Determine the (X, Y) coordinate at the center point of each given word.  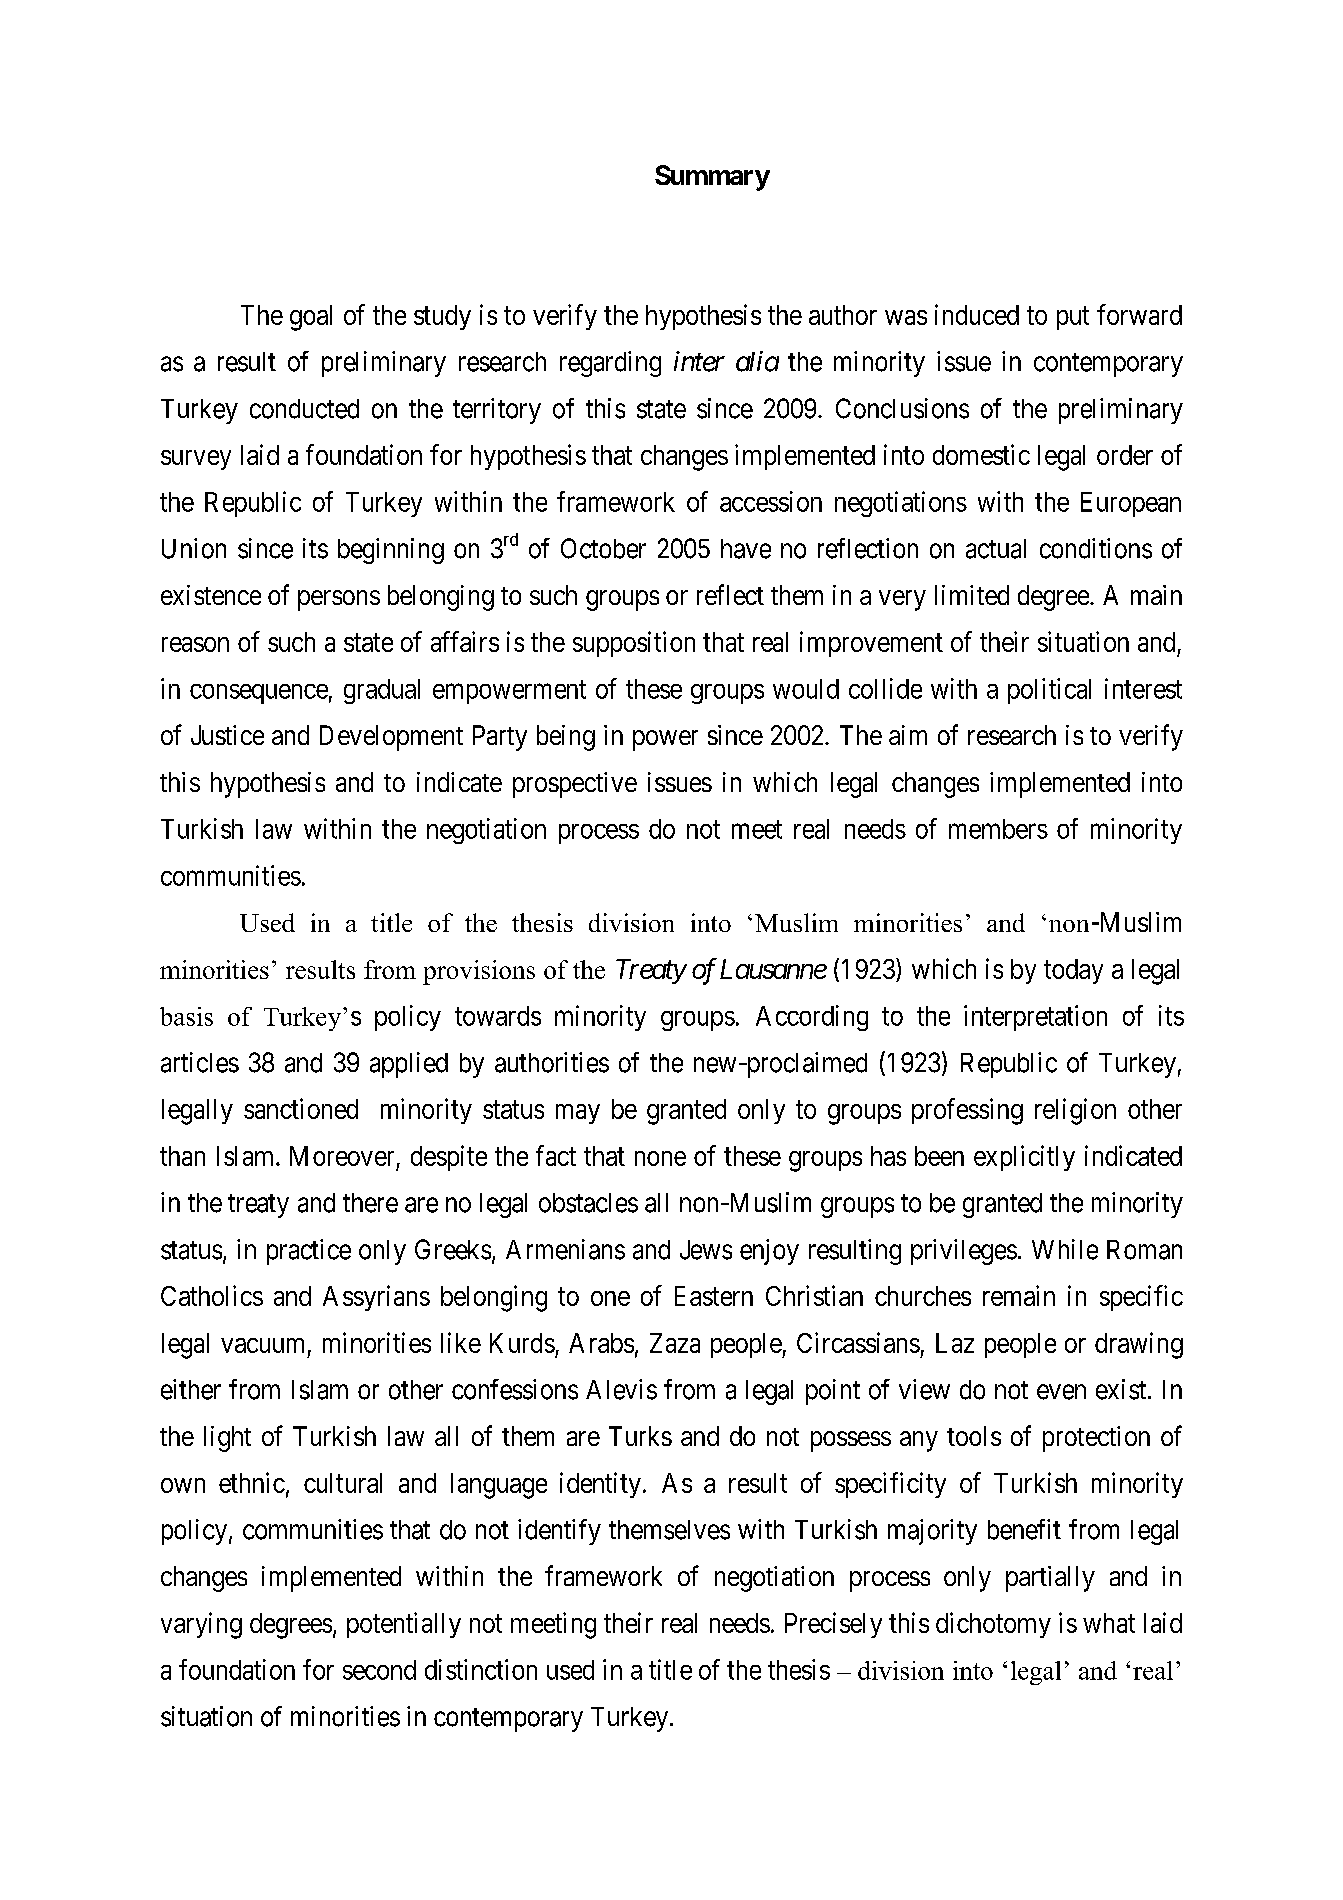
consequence (259, 694)
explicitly (1024, 1158)
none (660, 1158)
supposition (634, 644)
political (1049, 691)
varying (201, 1625)
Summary (712, 178)
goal (311, 318)
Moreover (342, 1156)
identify (559, 1532)
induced (977, 314)
